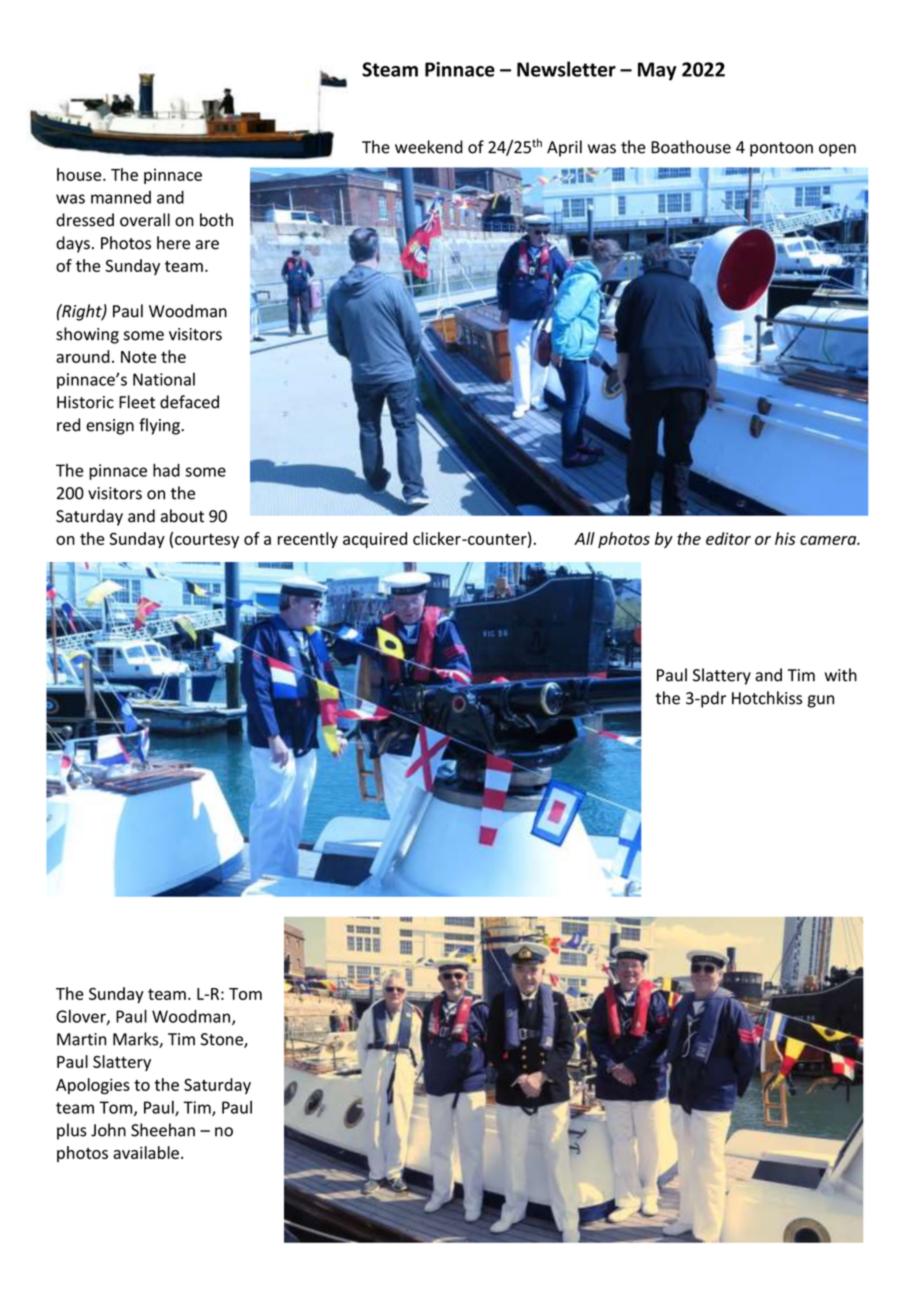 This document has height=1307, width=924. I want to click on acquired, so click(375, 540).
